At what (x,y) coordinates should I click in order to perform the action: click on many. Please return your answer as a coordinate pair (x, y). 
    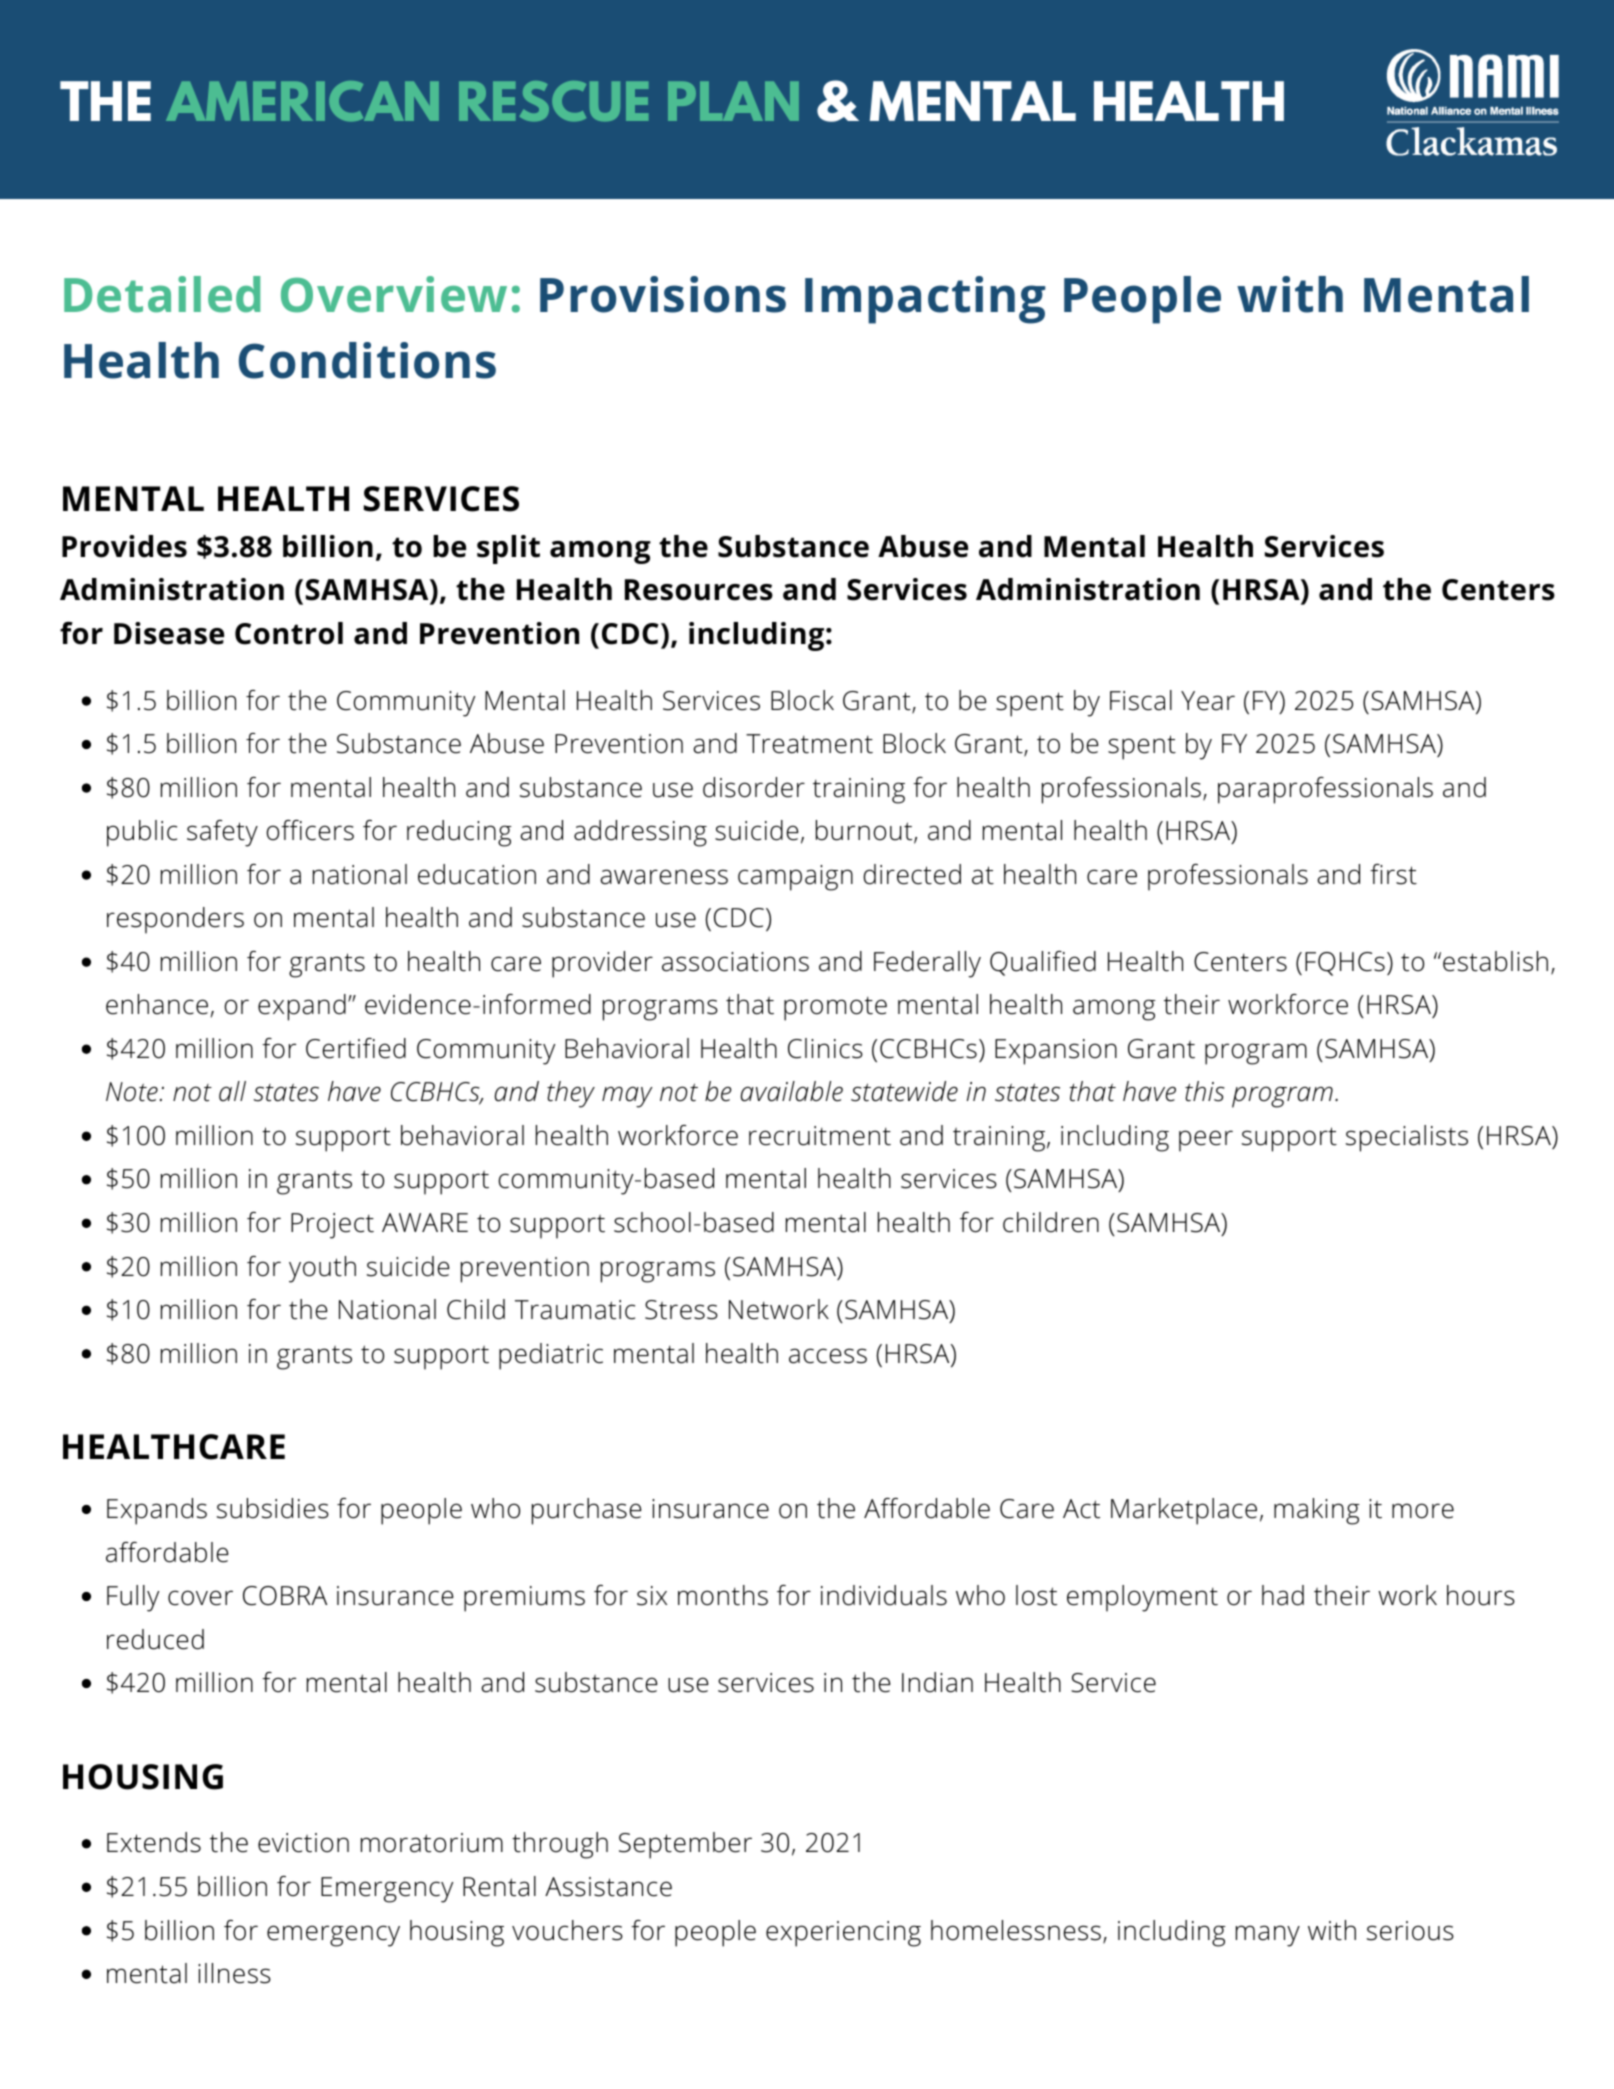
    Looking at the image, I should click on (1268, 1936).
